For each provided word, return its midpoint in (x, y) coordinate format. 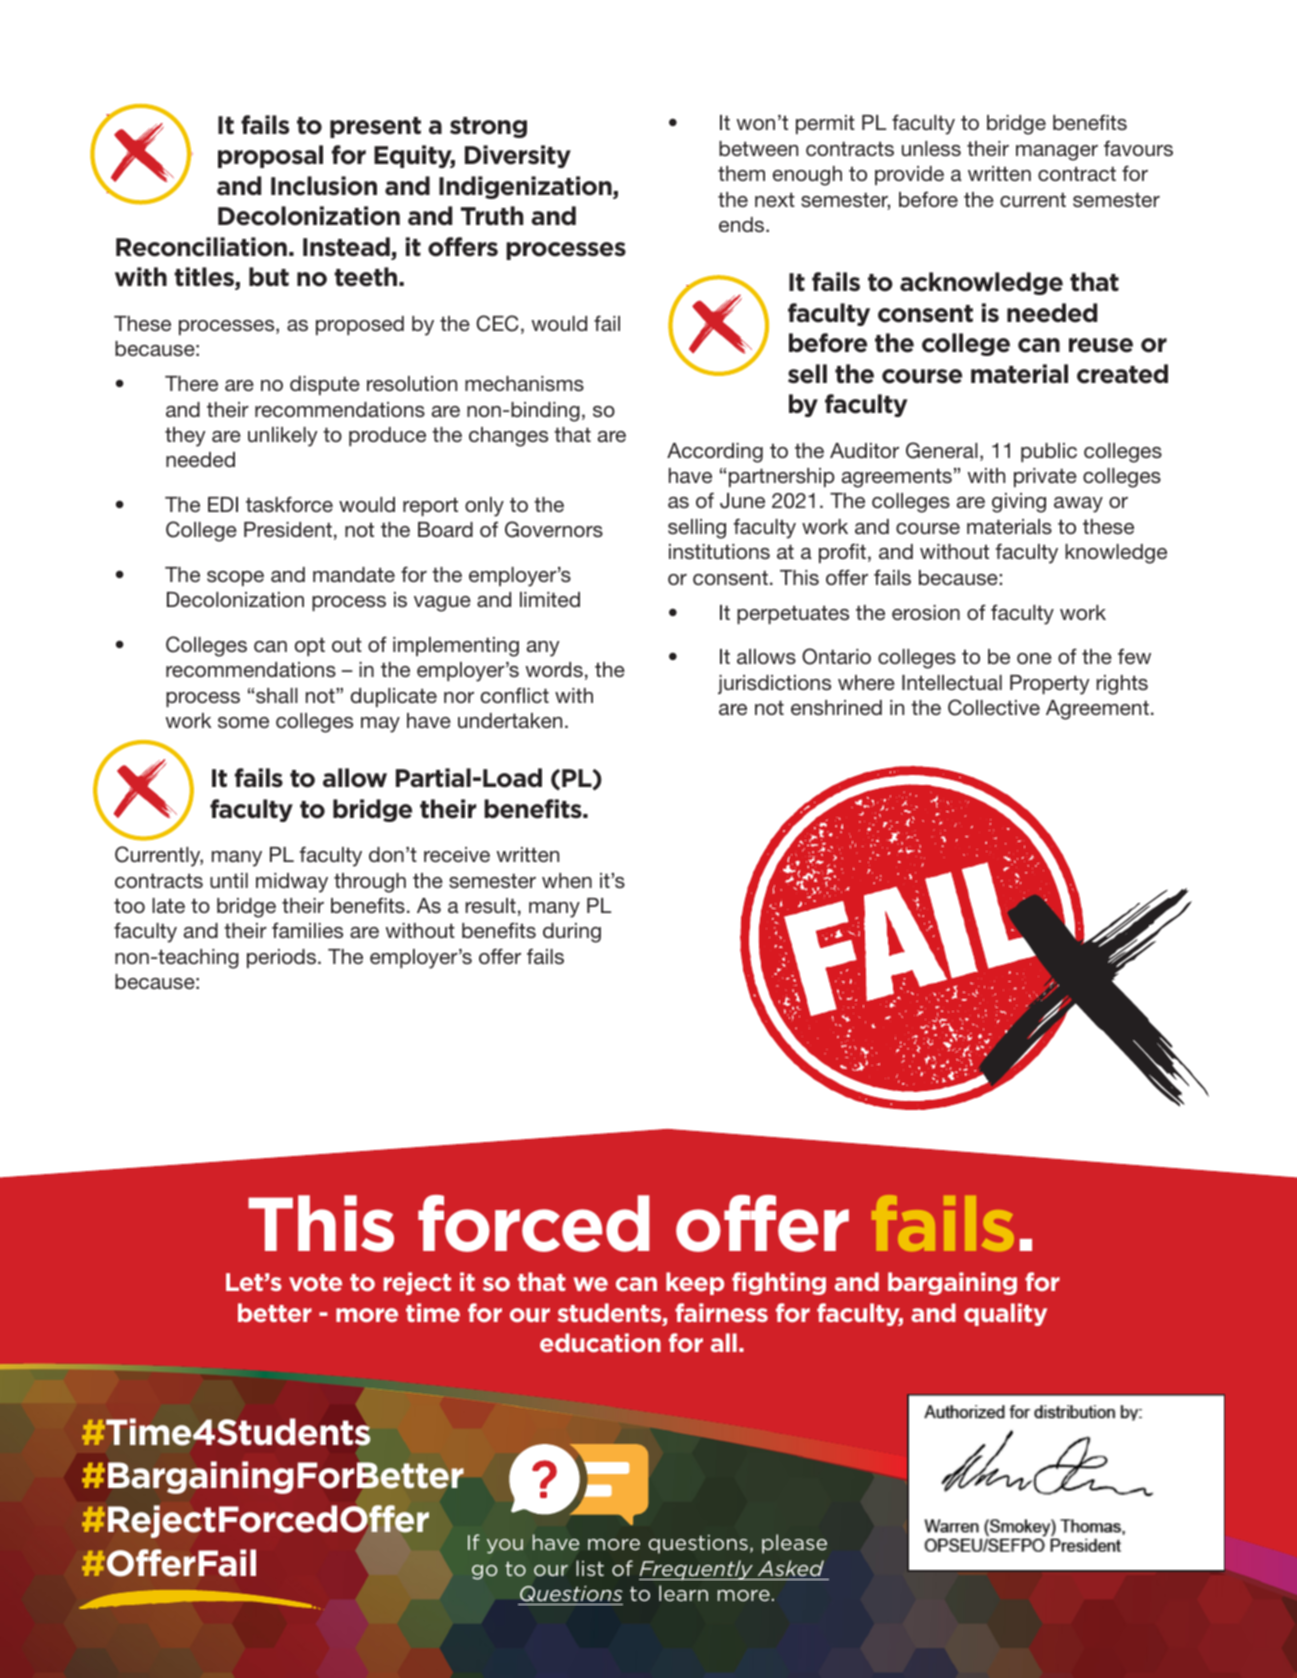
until (229, 880)
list (590, 1568)
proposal (270, 156)
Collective (994, 707)
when (567, 880)
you (505, 1546)
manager (1057, 153)
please (794, 1544)
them (741, 173)
